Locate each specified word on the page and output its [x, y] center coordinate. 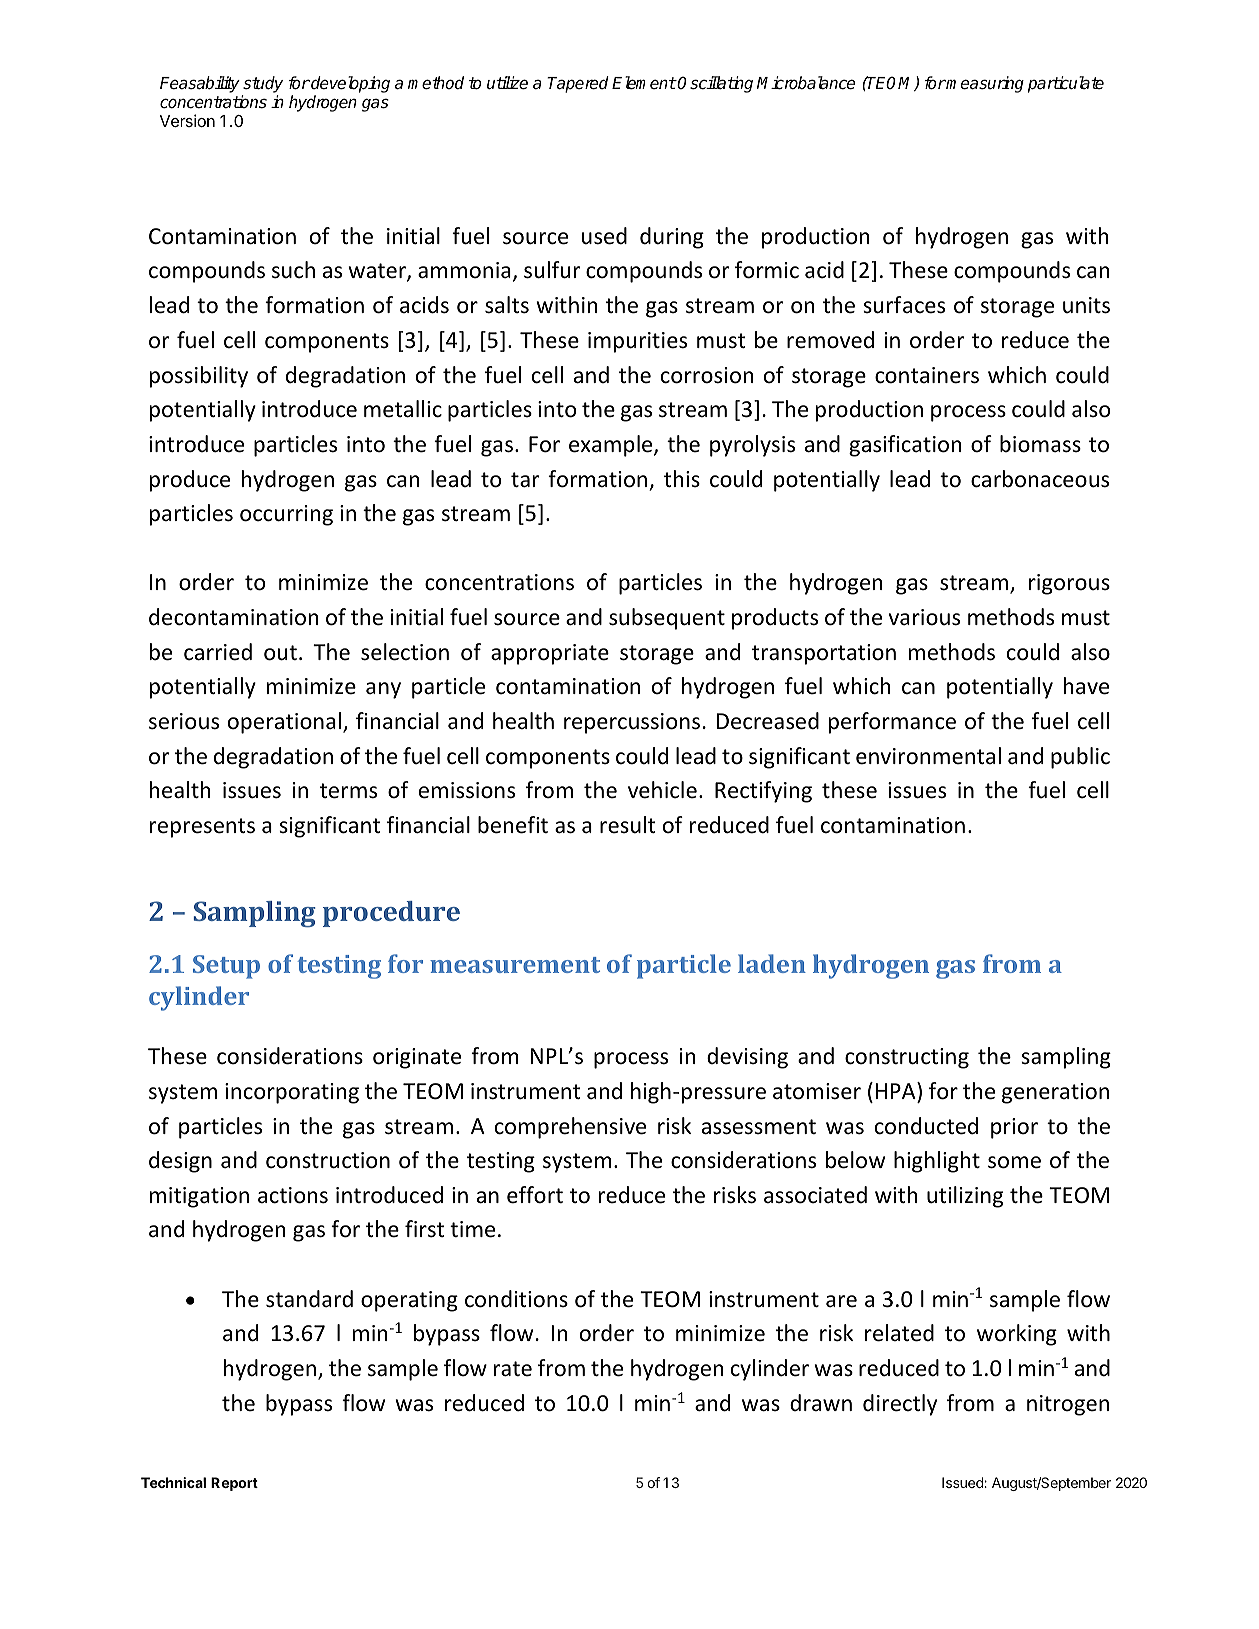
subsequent [667, 619]
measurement [515, 965]
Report [234, 1484]
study [262, 86]
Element [644, 83]
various [924, 617]
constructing [907, 1058]
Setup [226, 967]
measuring [984, 84]
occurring [286, 515]
